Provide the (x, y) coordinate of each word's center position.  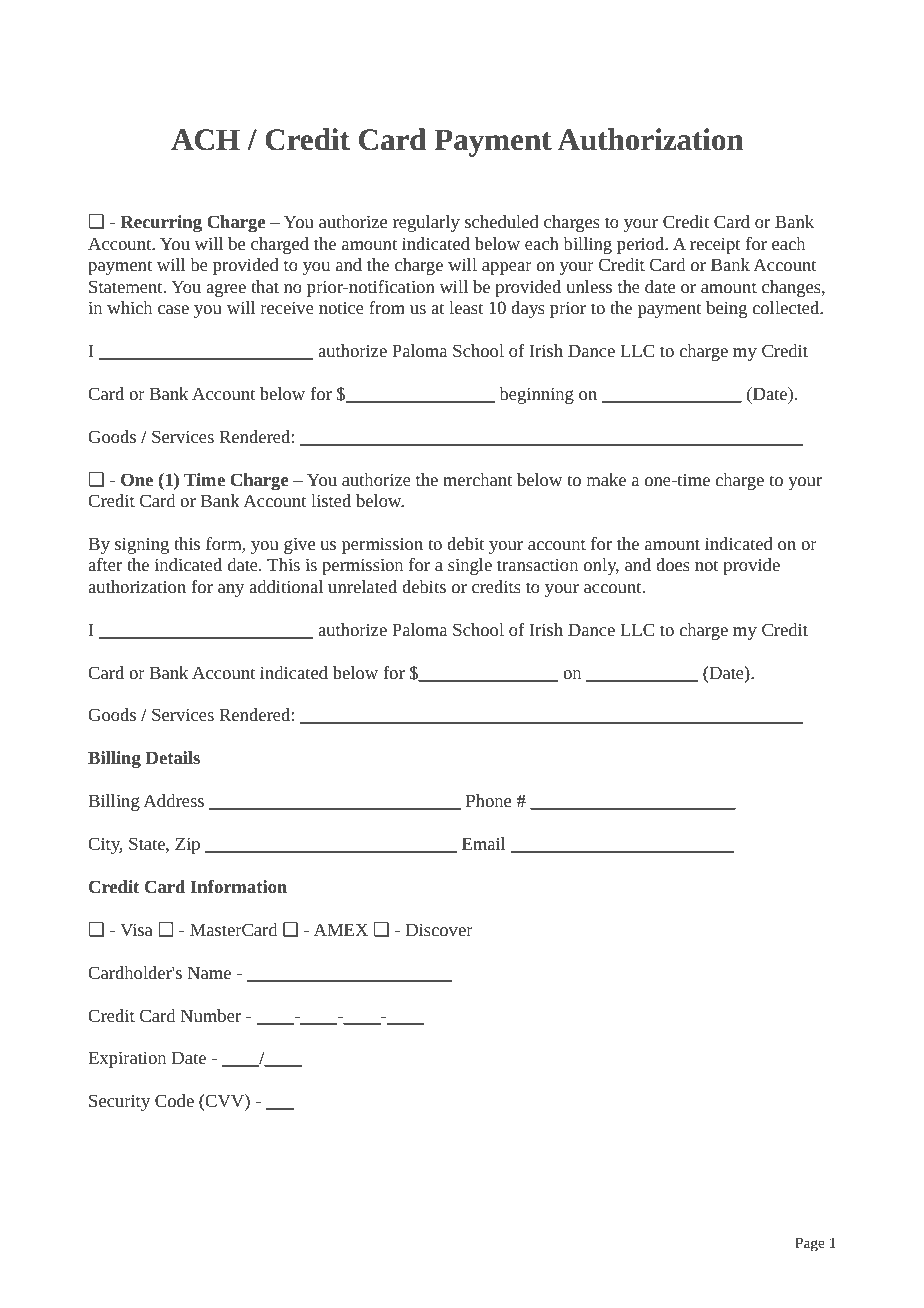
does (673, 564)
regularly (426, 223)
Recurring (161, 223)
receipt (715, 245)
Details (173, 757)
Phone (488, 800)
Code (174, 1100)
